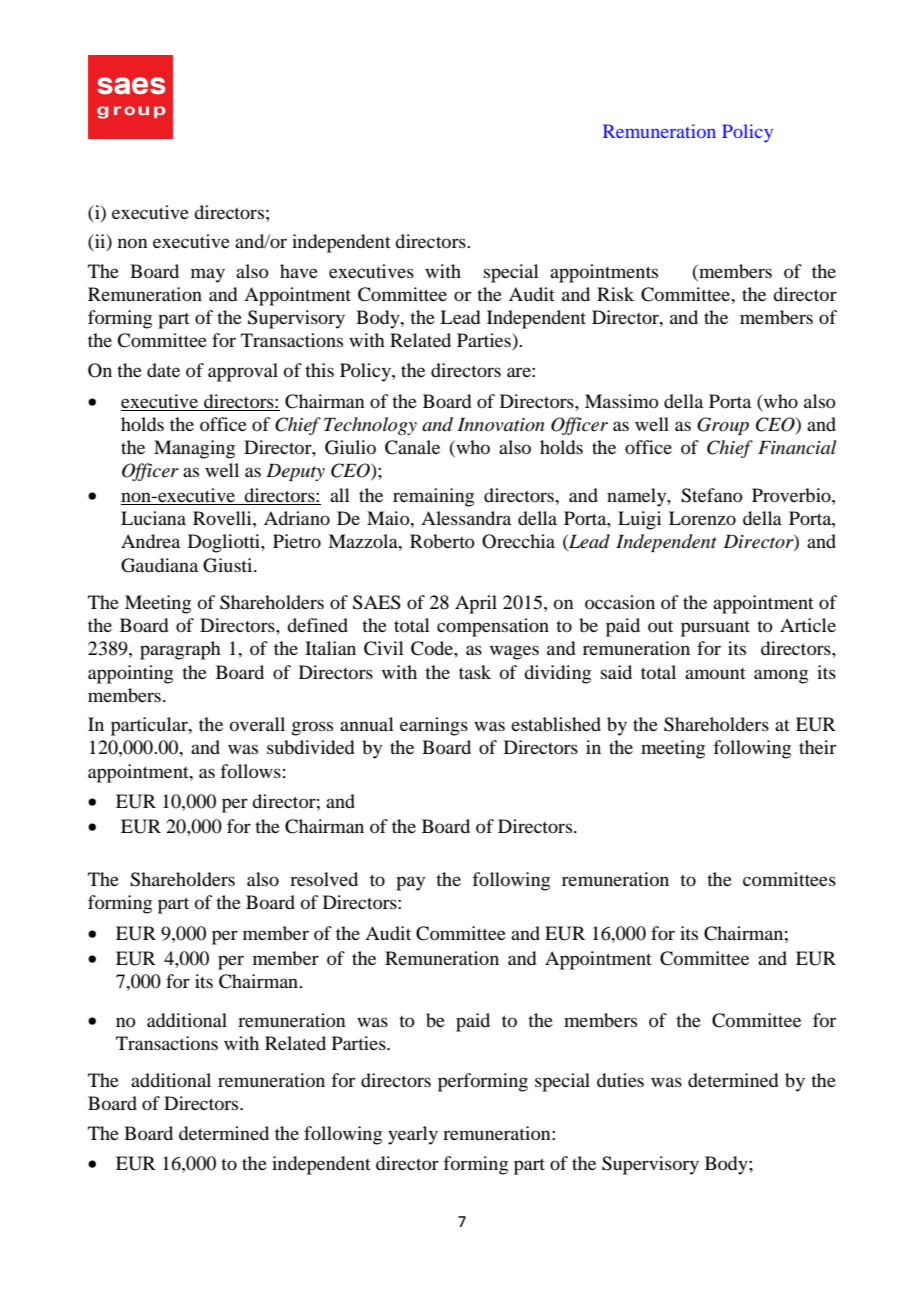  What do you see at coordinates (622, 401) in the image?
I see `Massimo` at bounding box center [622, 401].
